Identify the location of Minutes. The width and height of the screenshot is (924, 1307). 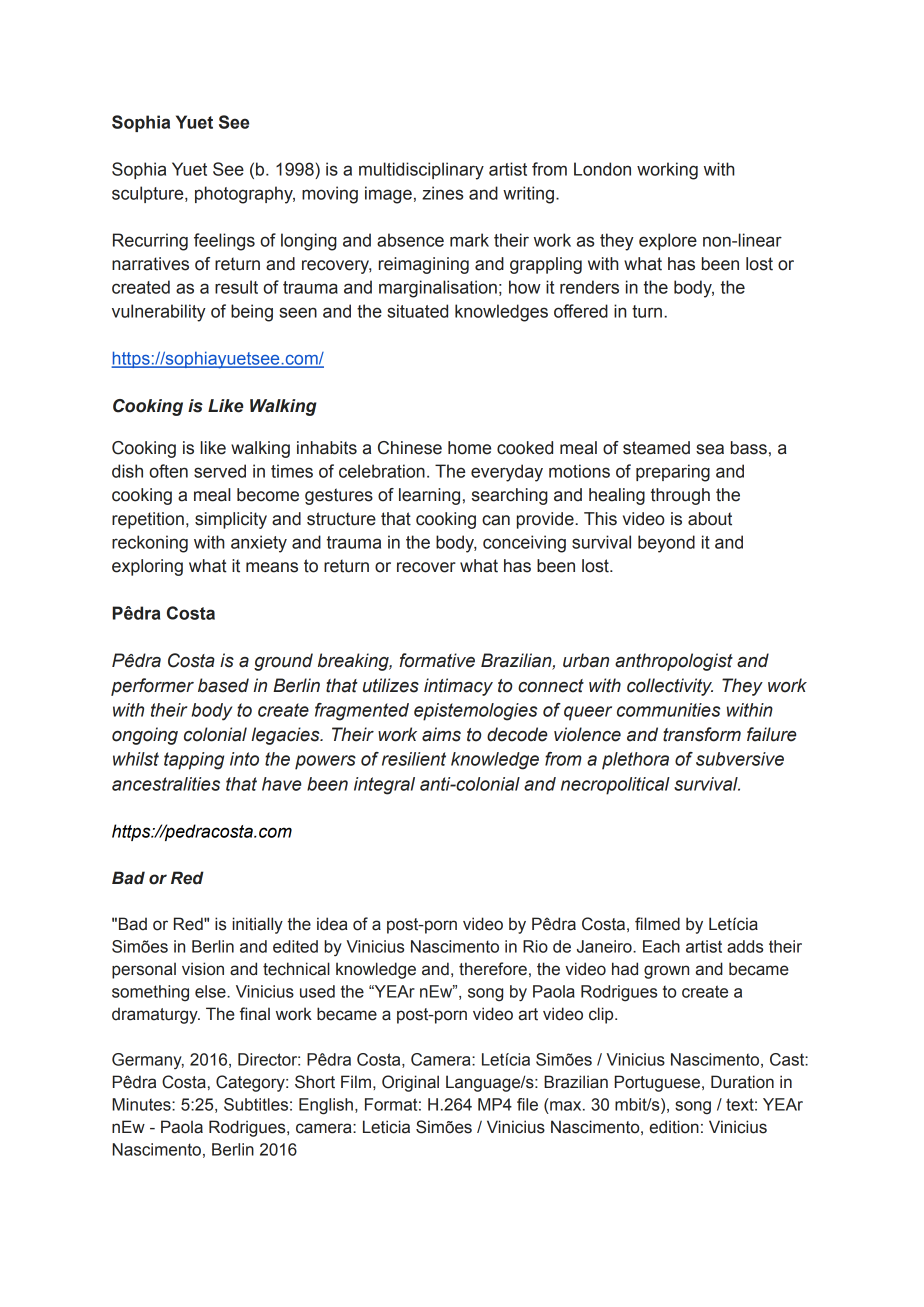
(142, 1104).
